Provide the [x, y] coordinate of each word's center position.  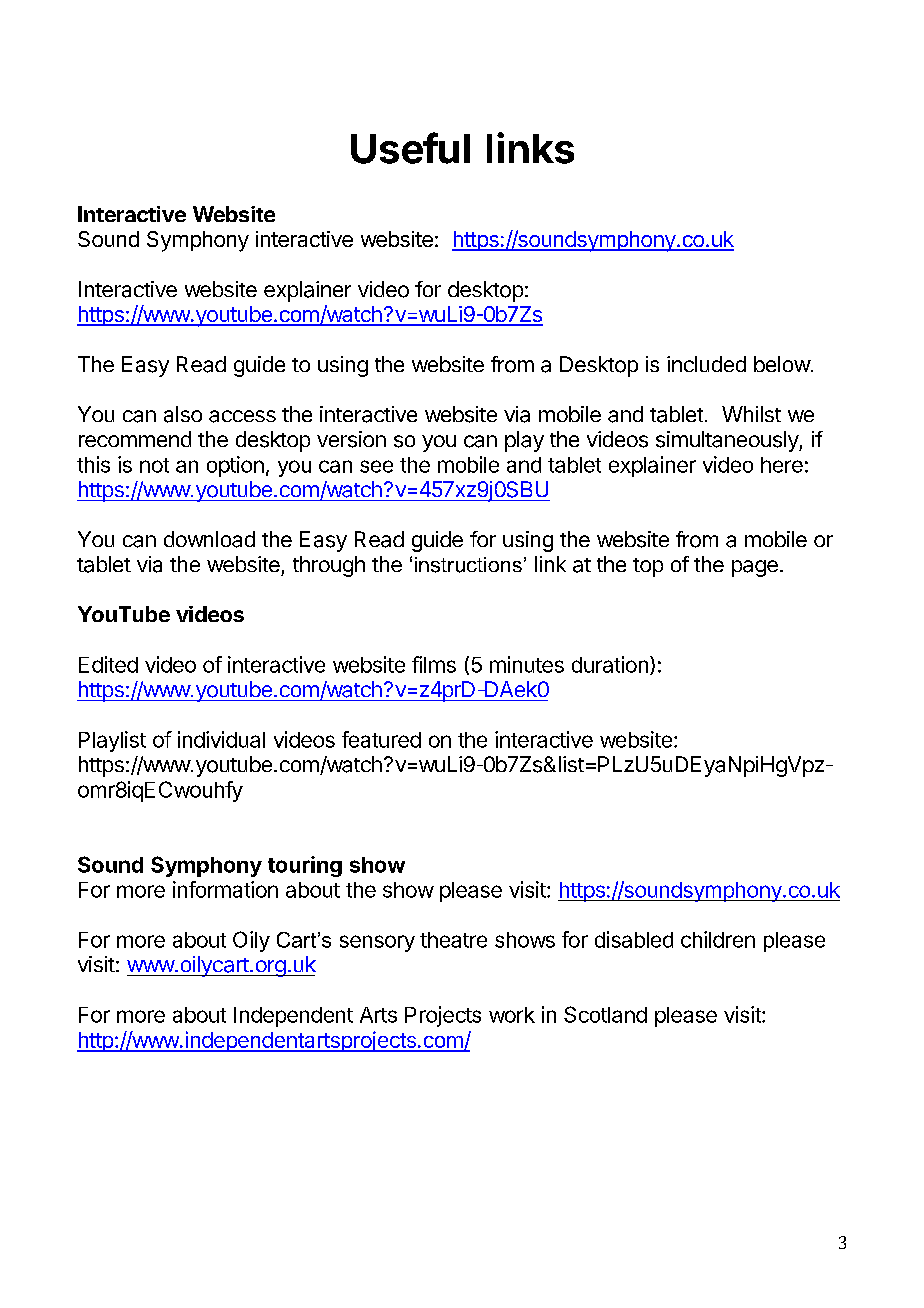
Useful [410, 148]
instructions [468, 565]
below [782, 364]
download [209, 539]
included [706, 364]
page [755, 568]
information [225, 889]
